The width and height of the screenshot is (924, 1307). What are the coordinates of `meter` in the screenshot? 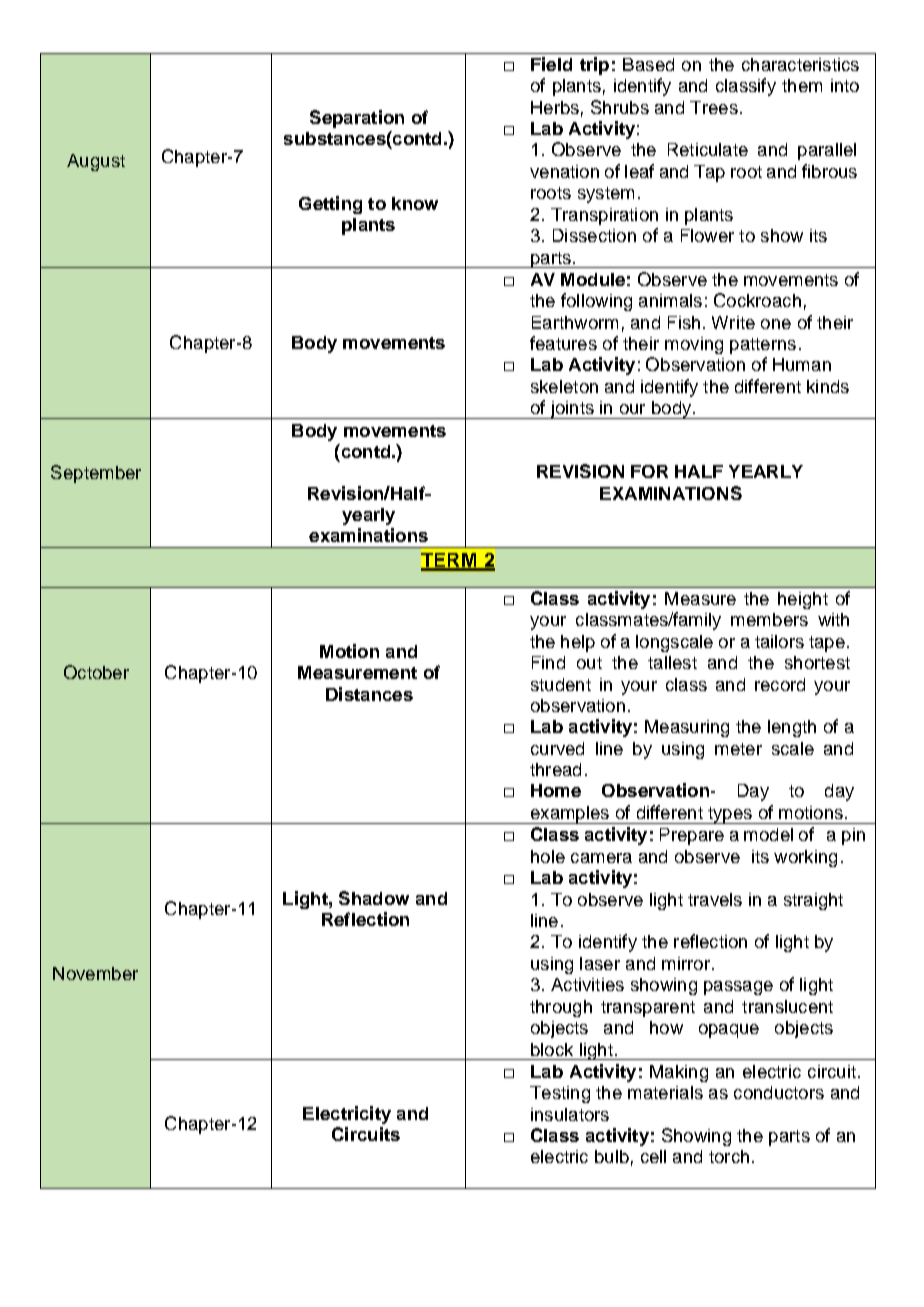 It's located at (738, 749).
